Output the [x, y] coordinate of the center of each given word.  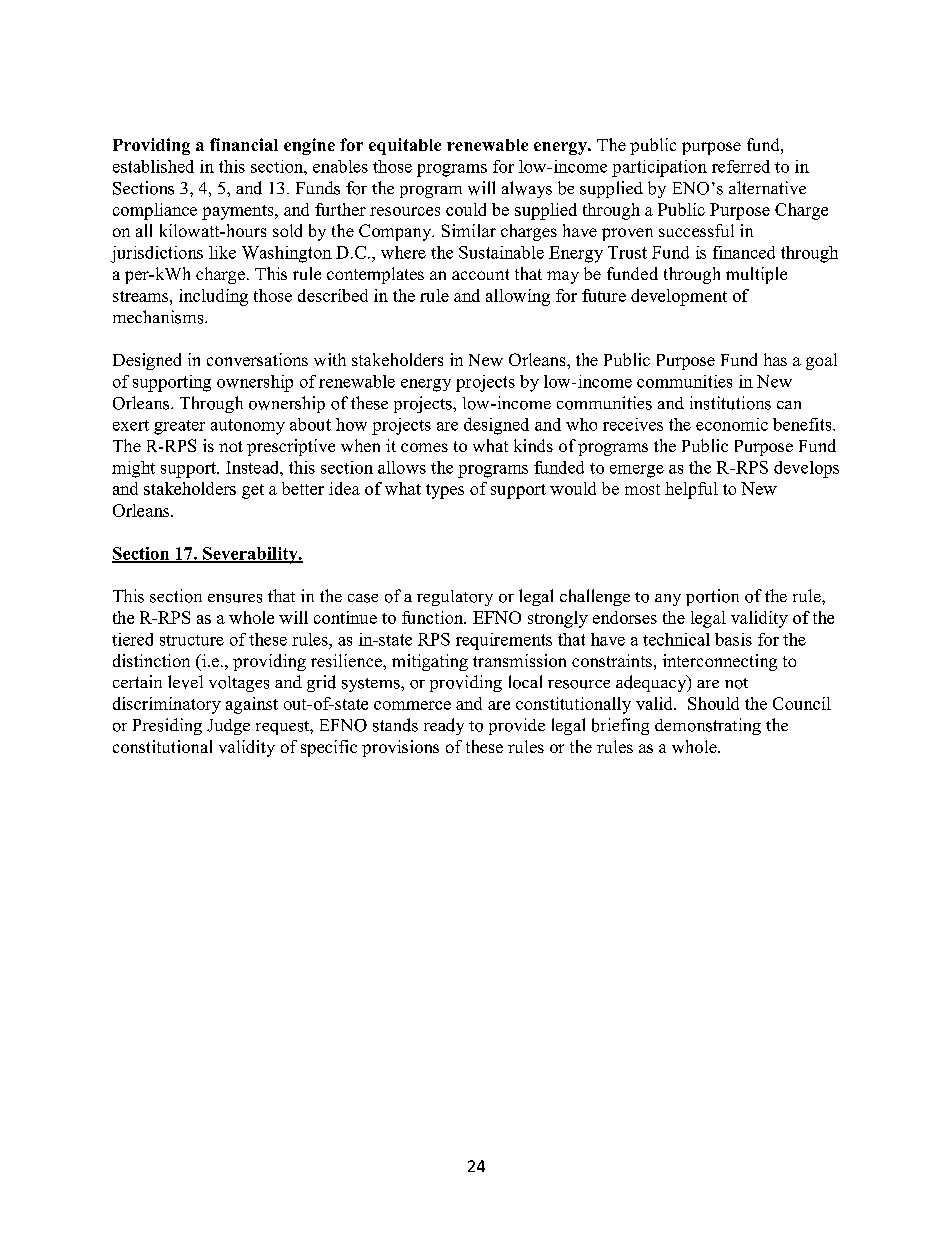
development [679, 297]
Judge [228, 727]
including [213, 297]
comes [424, 447]
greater [179, 427]
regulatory [455, 598]
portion [712, 597]
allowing [518, 297]
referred [741, 166]
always [527, 189]
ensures [235, 598]
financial [244, 144]
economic [732, 424]
